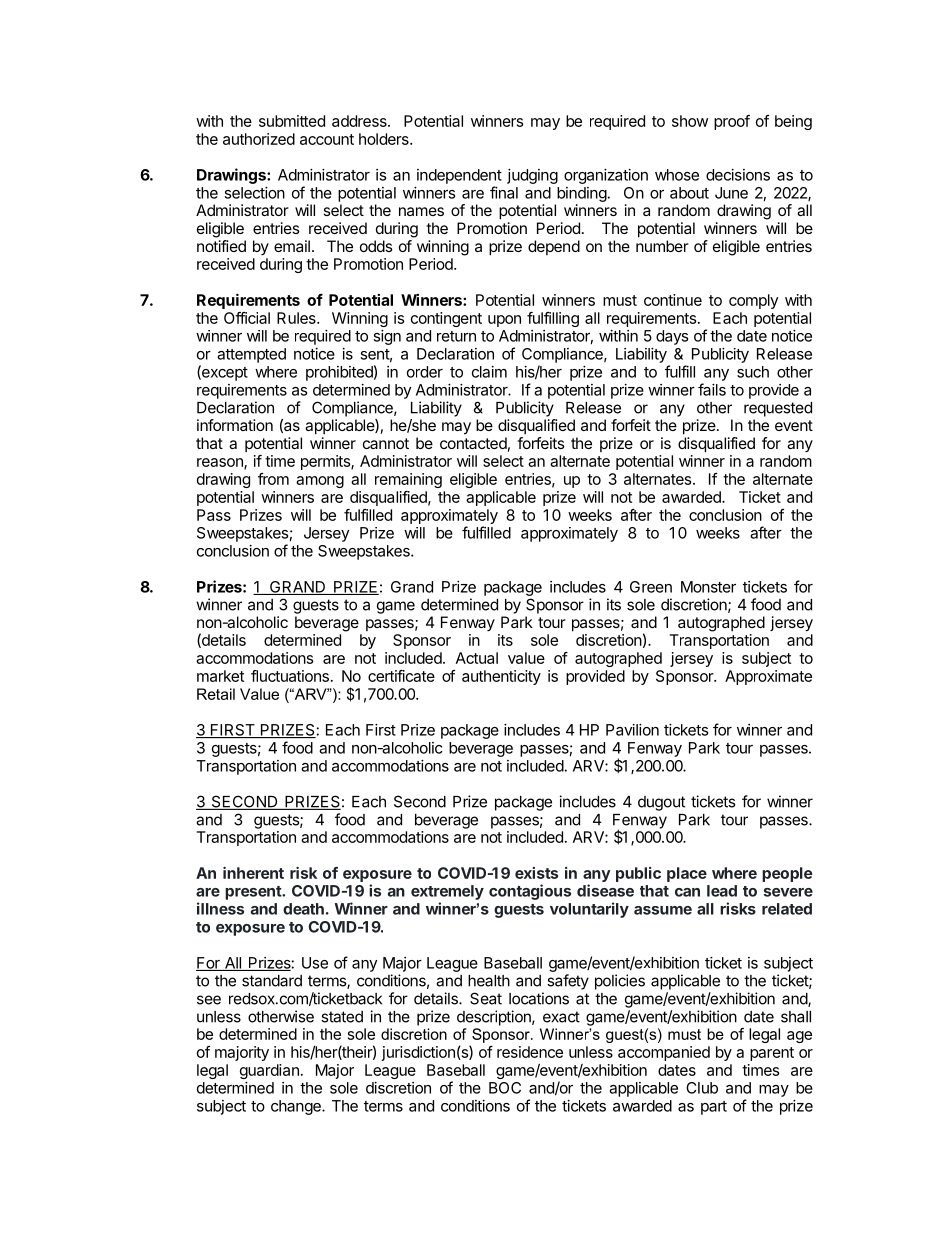  Describe the element at coordinates (269, 1071) in the page. I see `guardian` at that location.
